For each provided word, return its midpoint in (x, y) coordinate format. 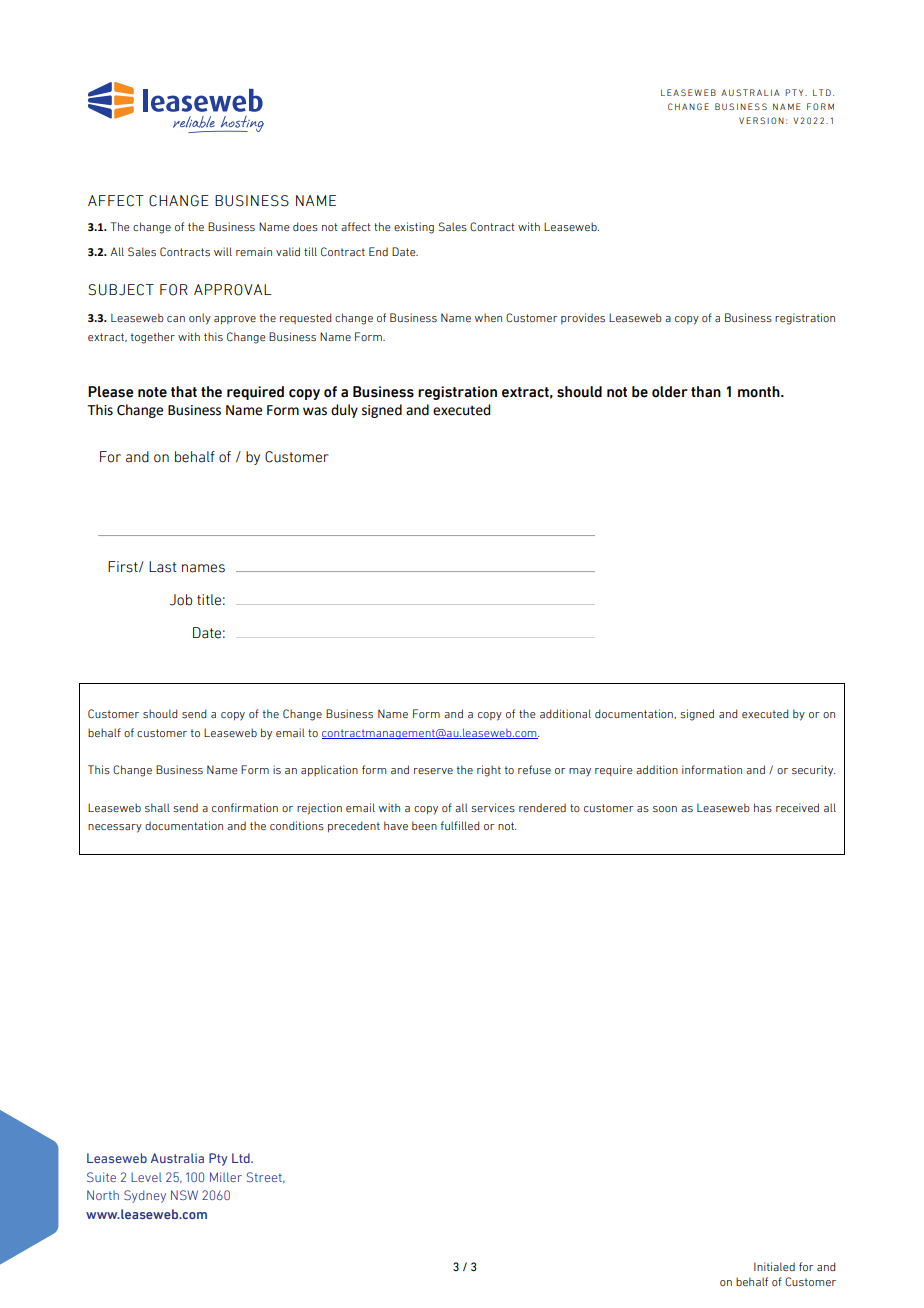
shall (157, 807)
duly (344, 411)
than (706, 392)
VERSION (761, 120)
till (310, 251)
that (184, 392)
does (305, 226)
